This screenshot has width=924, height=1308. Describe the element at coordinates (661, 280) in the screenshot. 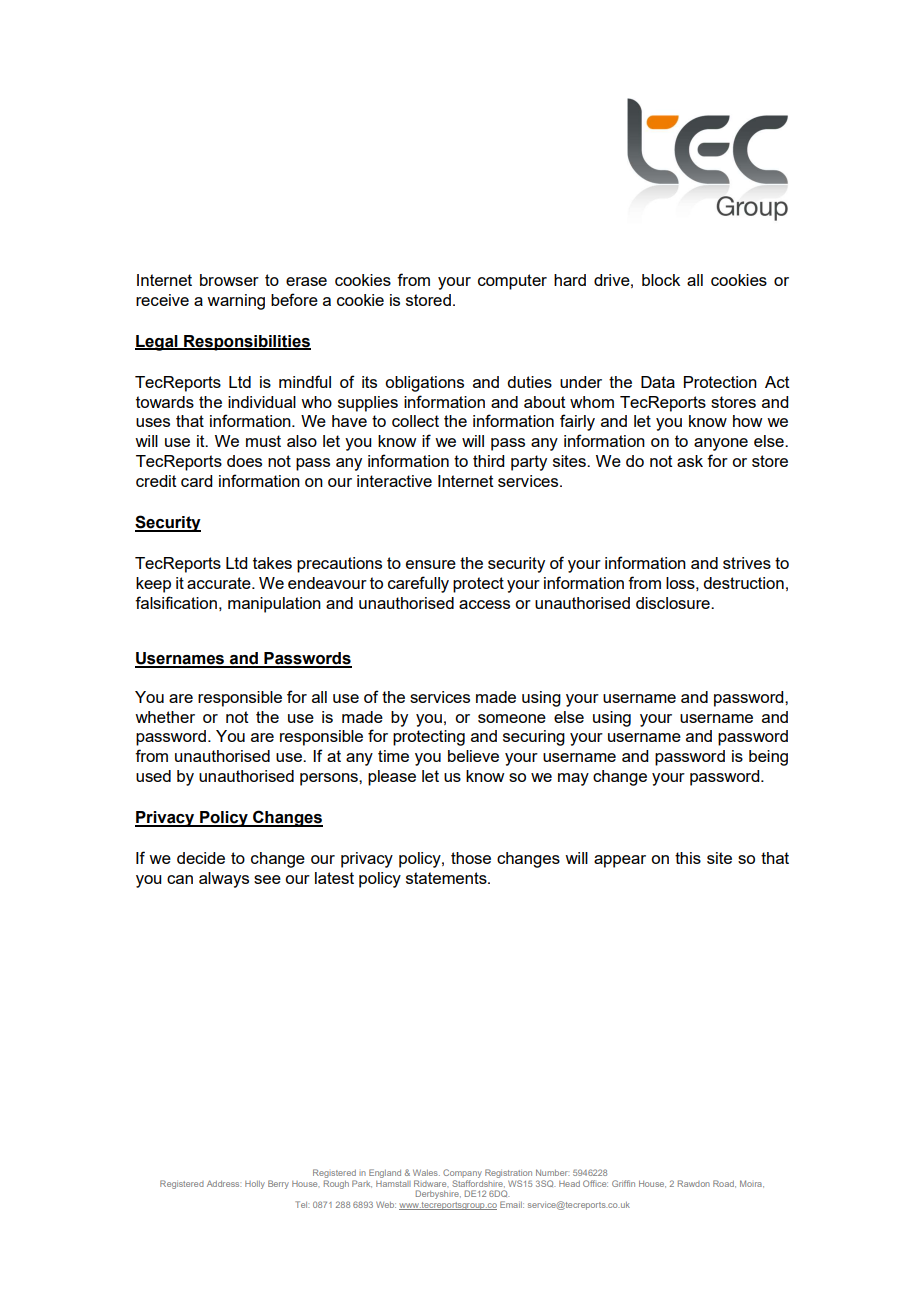

I see `block` at that location.
